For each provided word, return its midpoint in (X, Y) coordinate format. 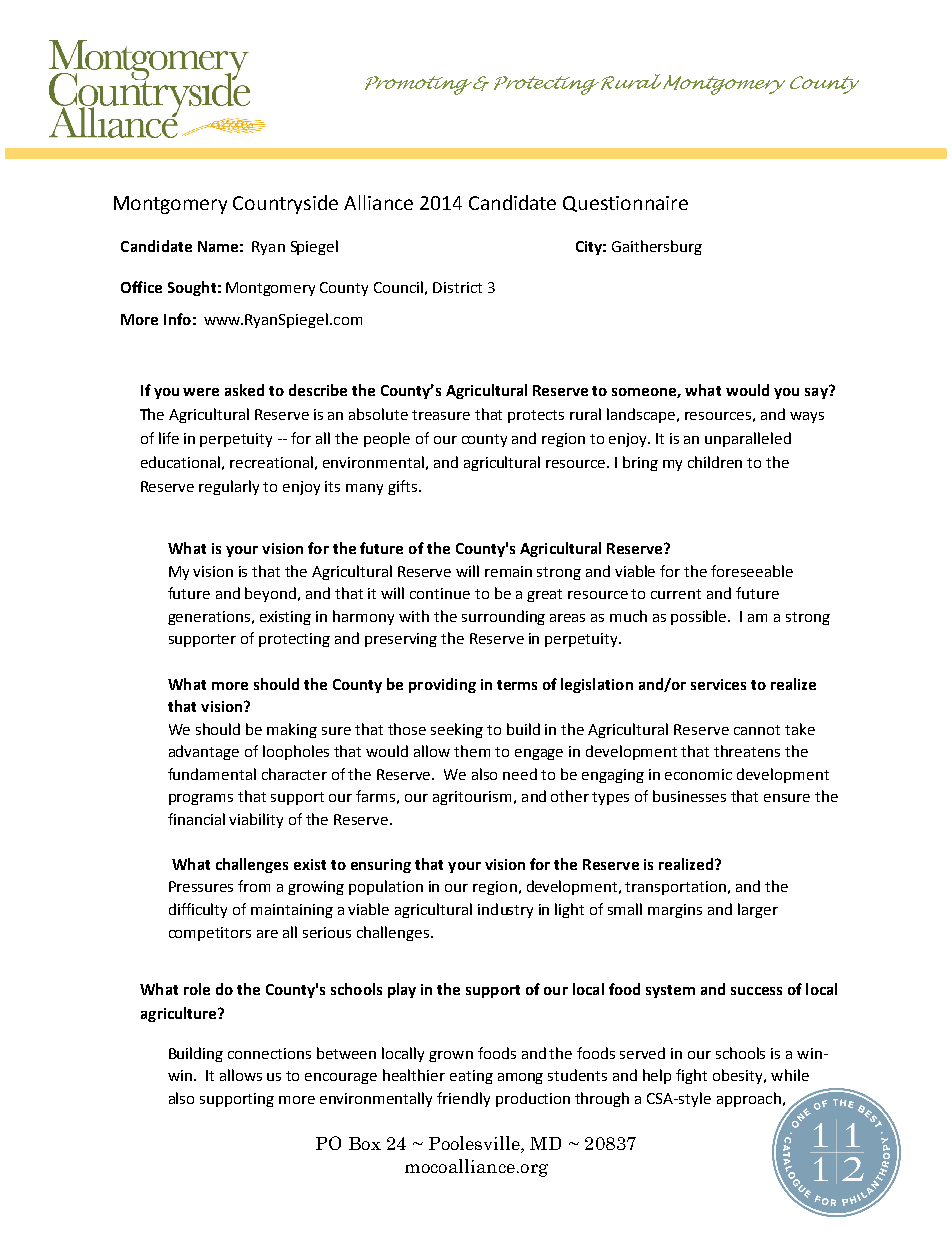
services (718, 684)
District (457, 287)
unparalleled (748, 439)
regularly (229, 487)
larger (758, 910)
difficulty (198, 910)
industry (505, 910)
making (292, 730)
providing (442, 685)
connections (269, 1053)
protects (536, 416)
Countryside (285, 204)
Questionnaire (625, 204)
